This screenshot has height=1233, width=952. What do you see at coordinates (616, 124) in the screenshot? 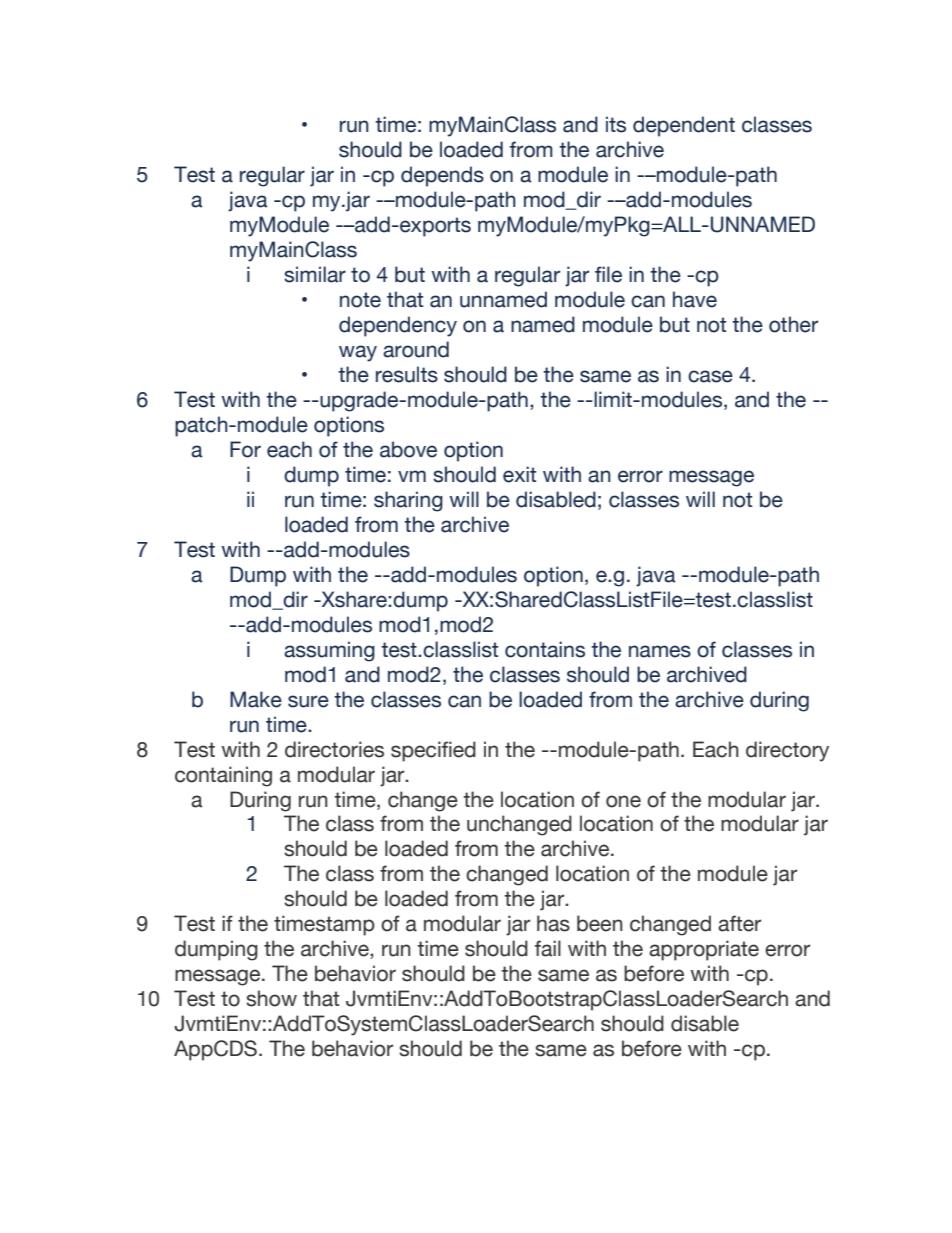
I see `its` at bounding box center [616, 124].
